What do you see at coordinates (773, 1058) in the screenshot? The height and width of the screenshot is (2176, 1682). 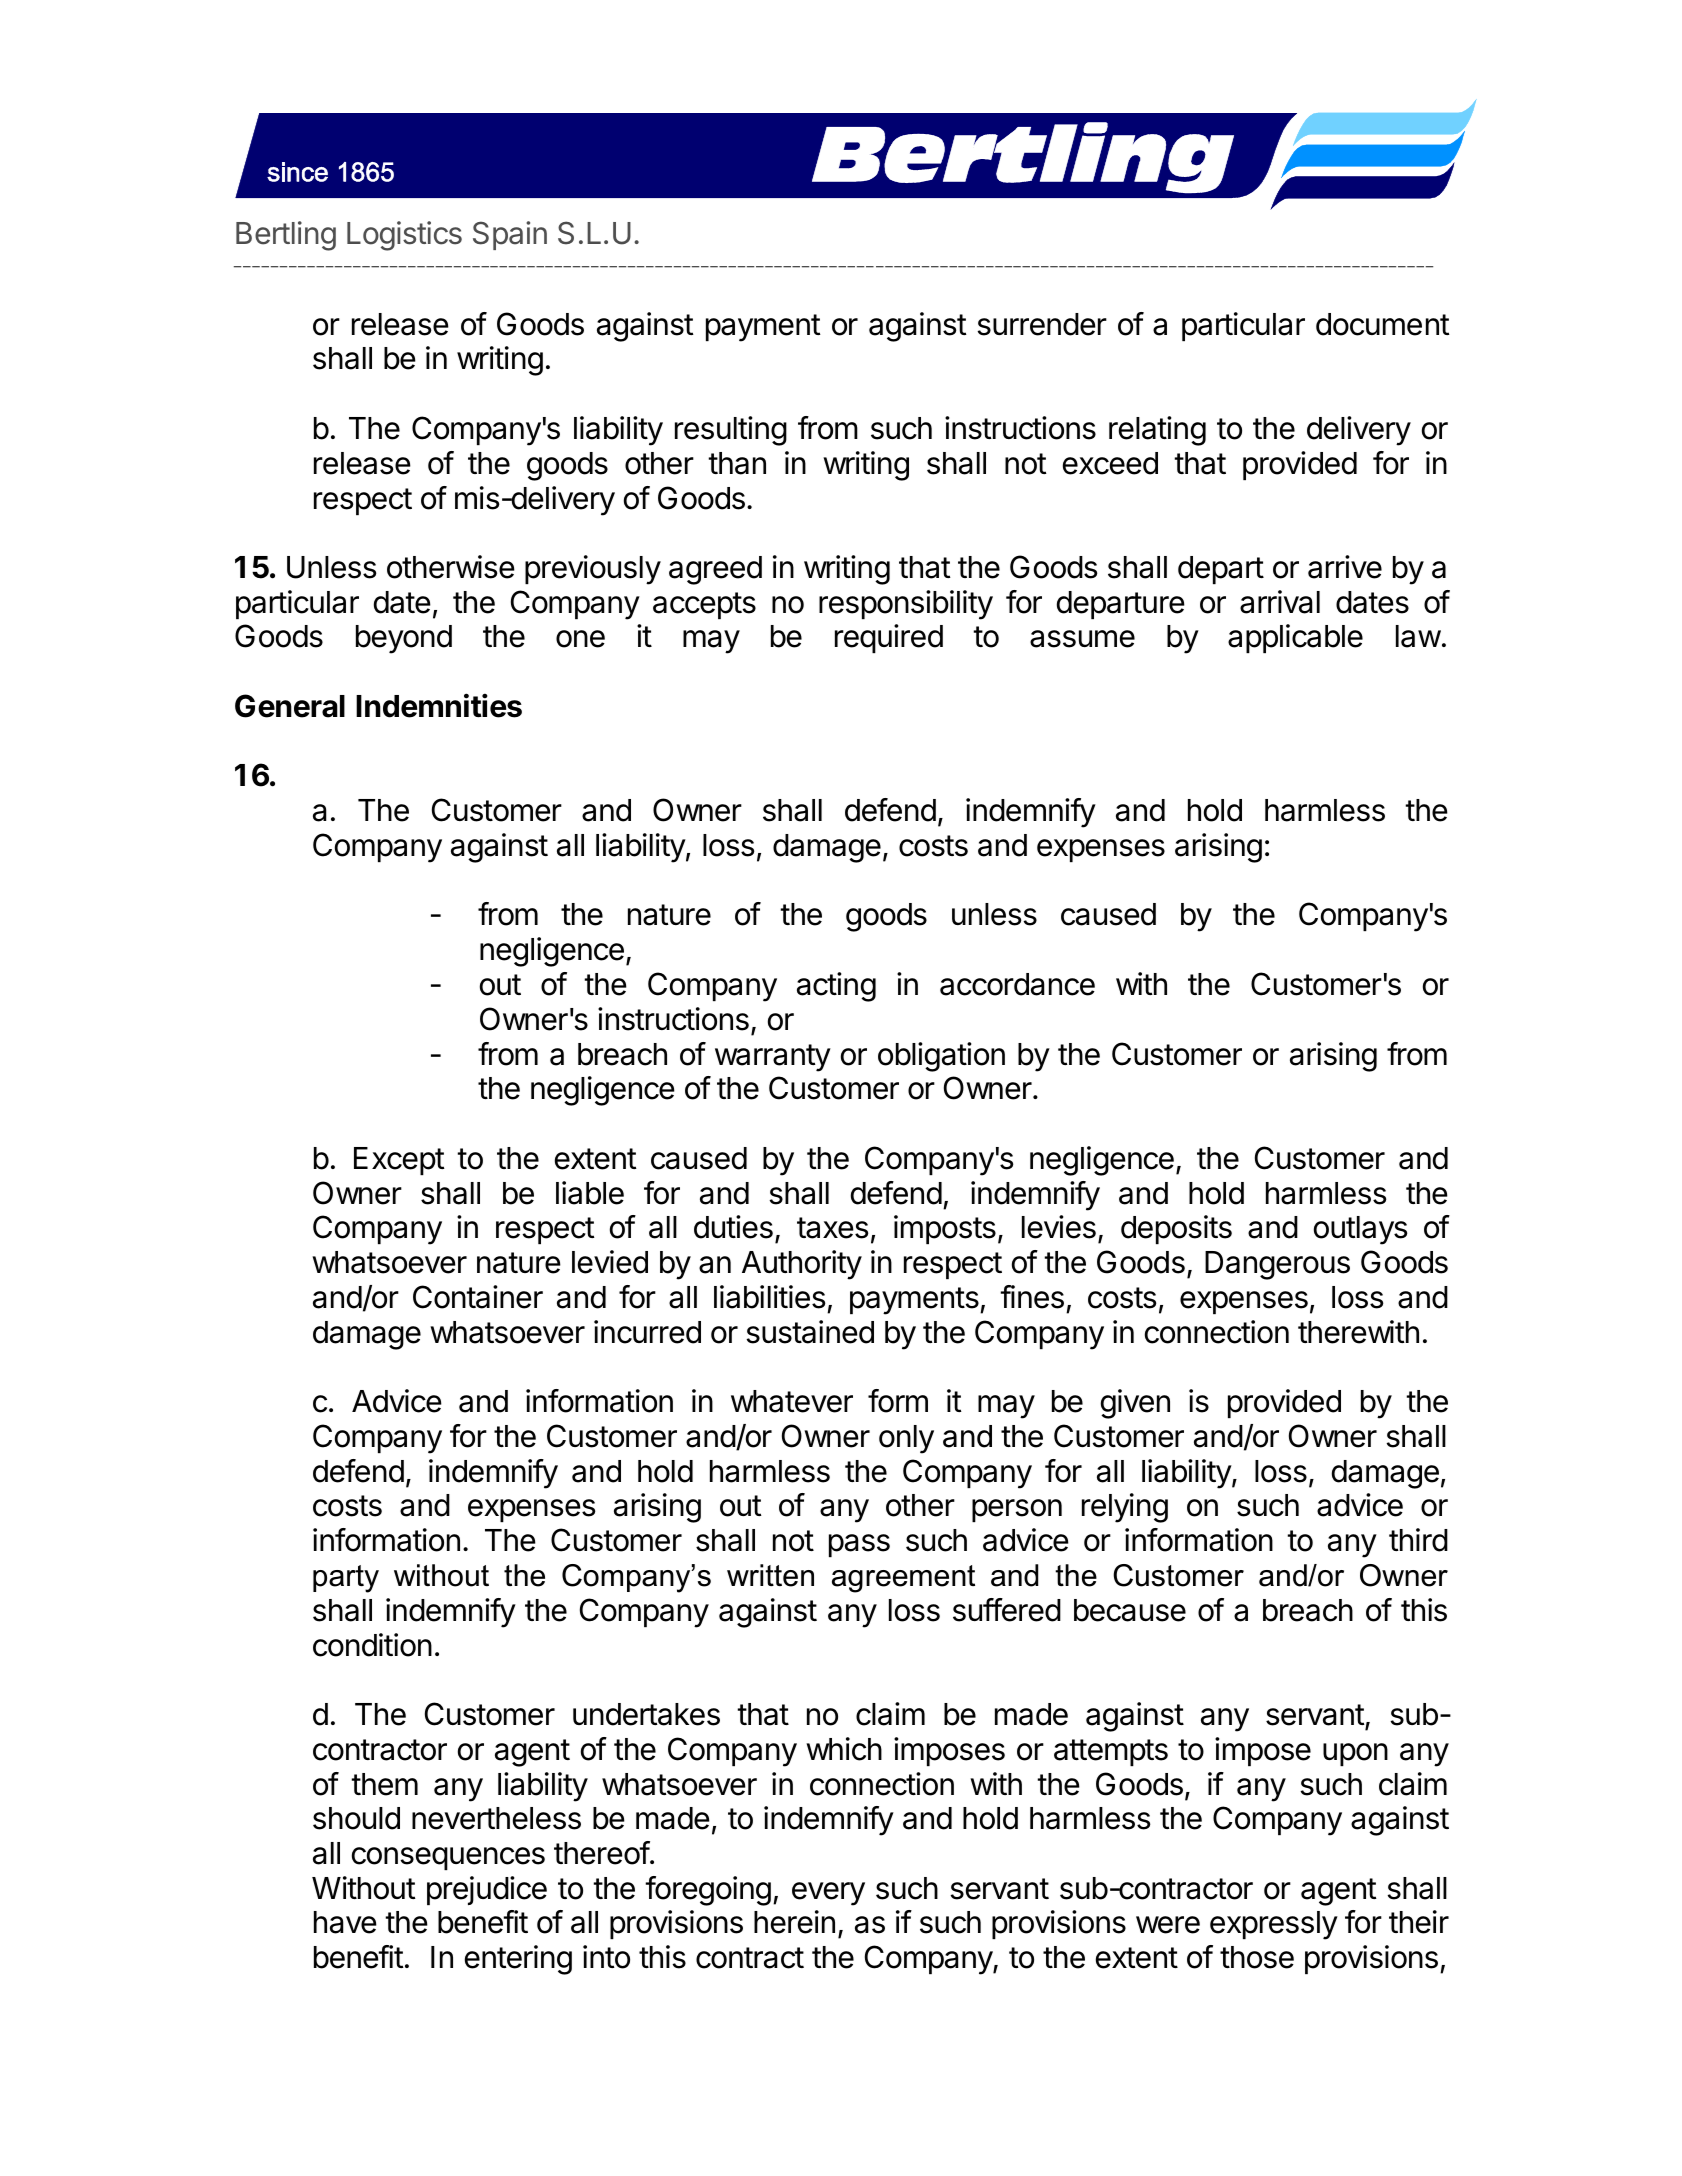 I see `warranty` at bounding box center [773, 1058].
